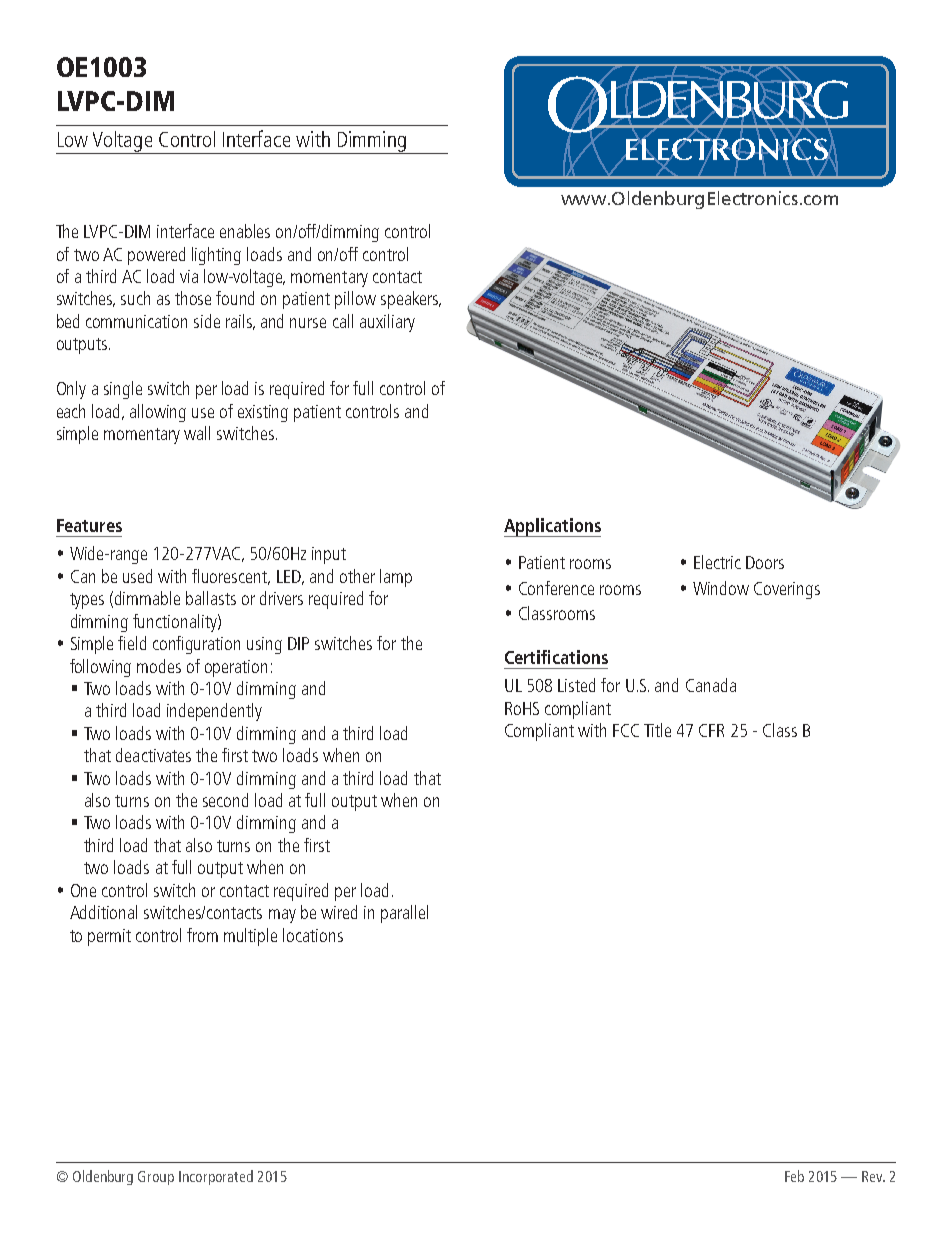 This image has width=952, height=1233. Describe the element at coordinates (216, 1177) in the image. I see `Incorporated` at that location.
